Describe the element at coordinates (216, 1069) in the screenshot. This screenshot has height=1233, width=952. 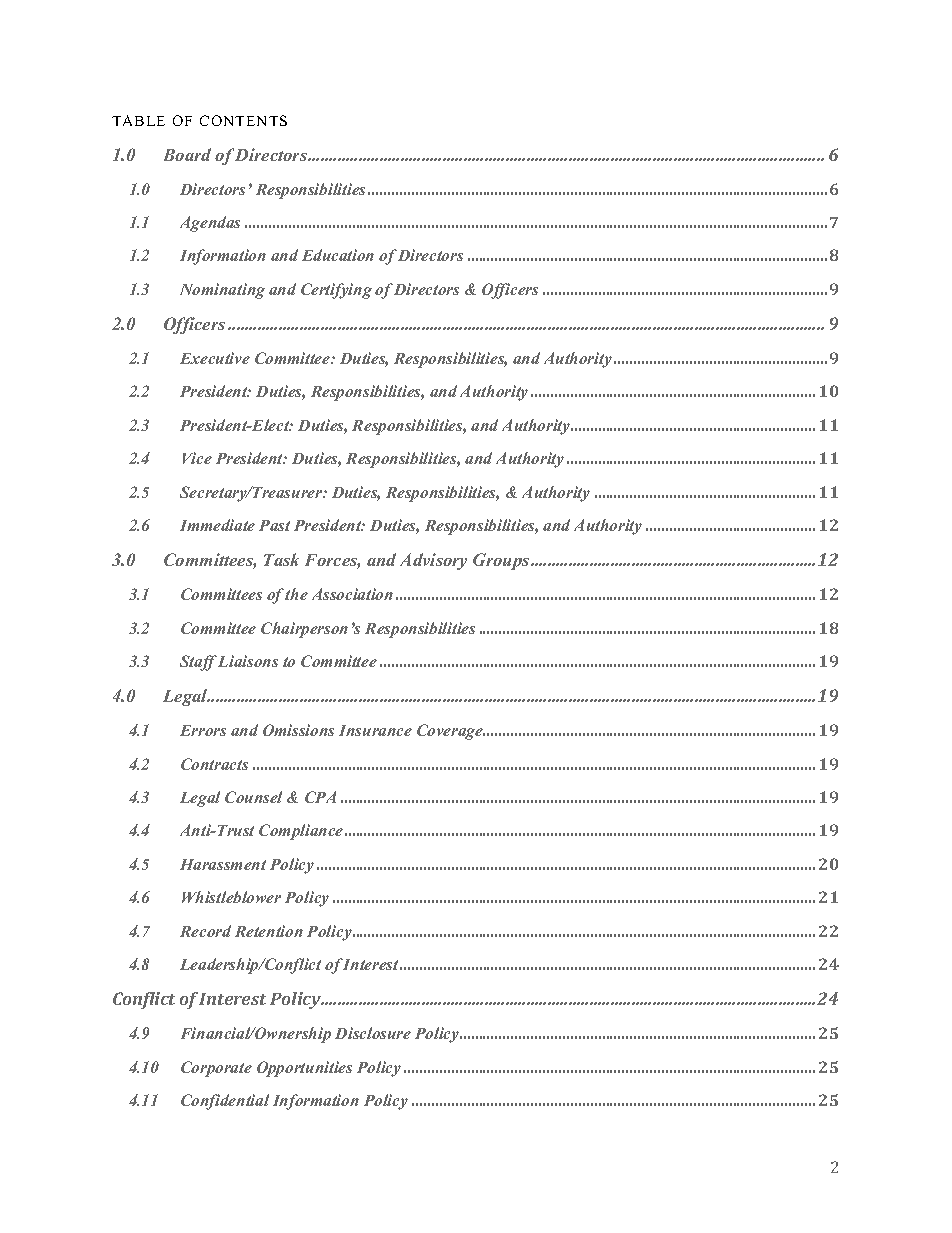
I see `Corporate` at that location.
